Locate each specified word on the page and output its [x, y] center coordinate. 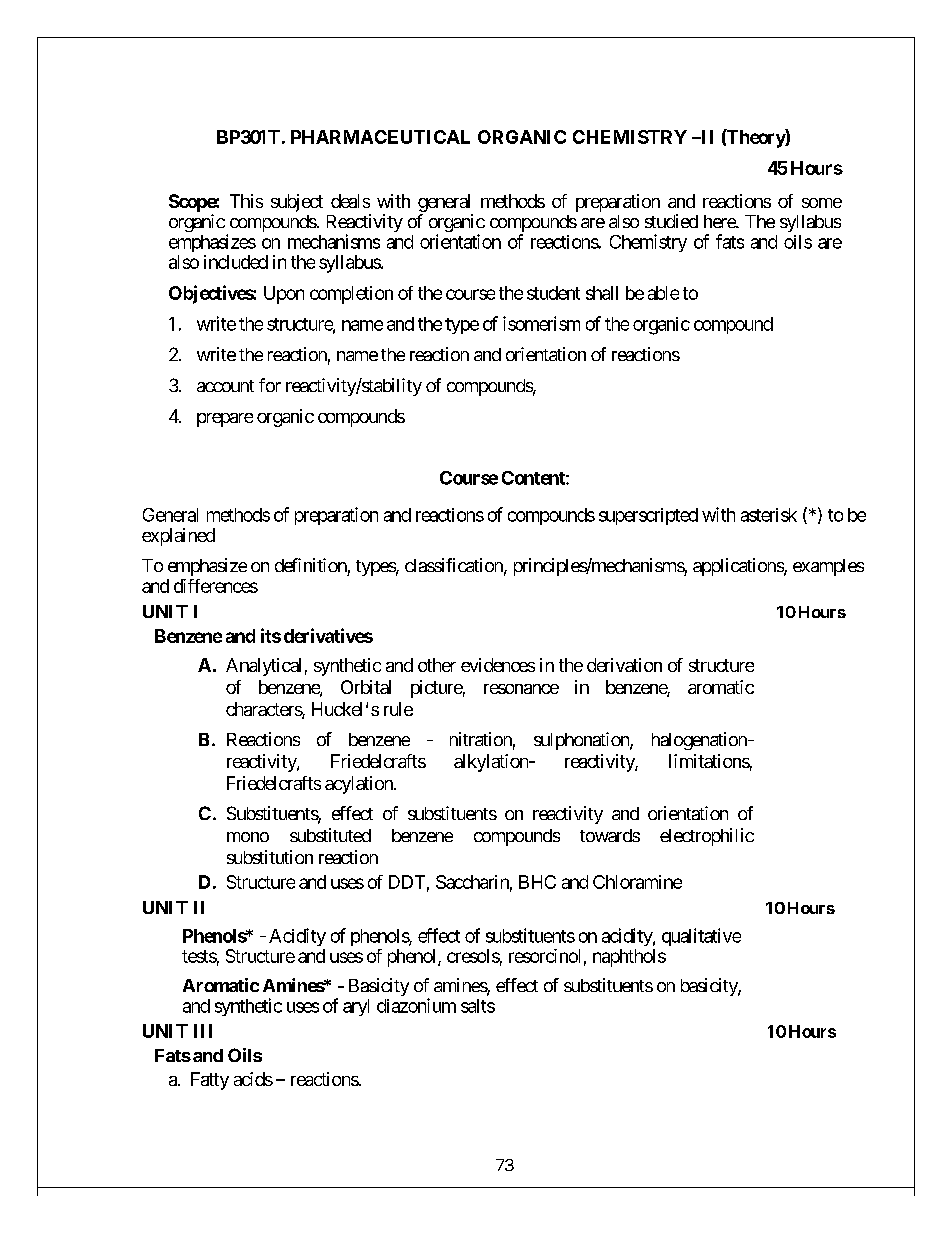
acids [253, 1079]
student [553, 293]
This [246, 201]
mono [248, 837]
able [663, 293]
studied [671, 221]
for [270, 385]
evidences [498, 665]
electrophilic [707, 837]
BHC [537, 882]
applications [739, 567]
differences [216, 586]
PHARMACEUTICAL [380, 137]
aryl [356, 1007]
